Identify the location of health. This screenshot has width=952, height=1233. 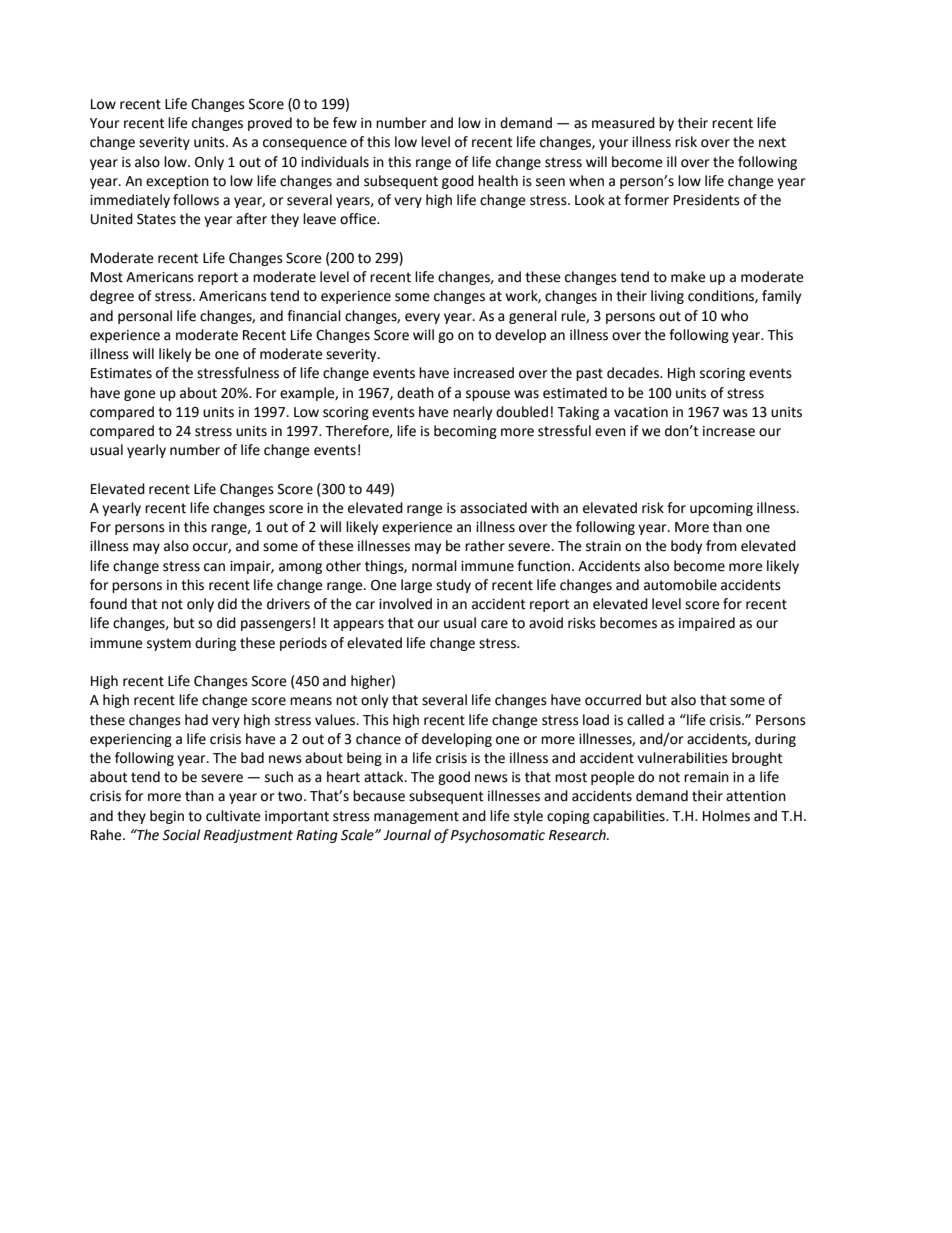
(498, 181).
